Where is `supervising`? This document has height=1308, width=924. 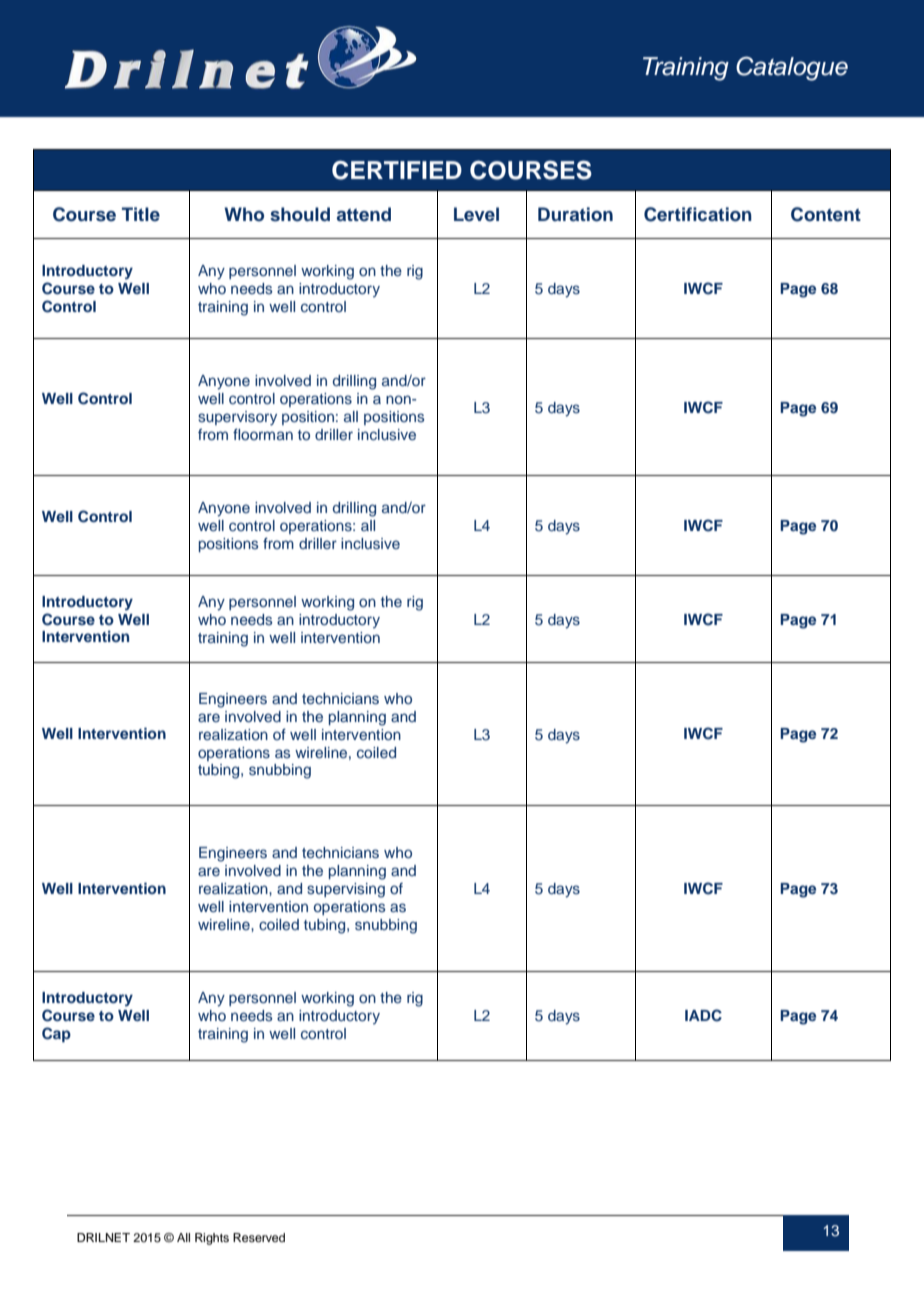
supervising is located at coordinates (346, 890).
